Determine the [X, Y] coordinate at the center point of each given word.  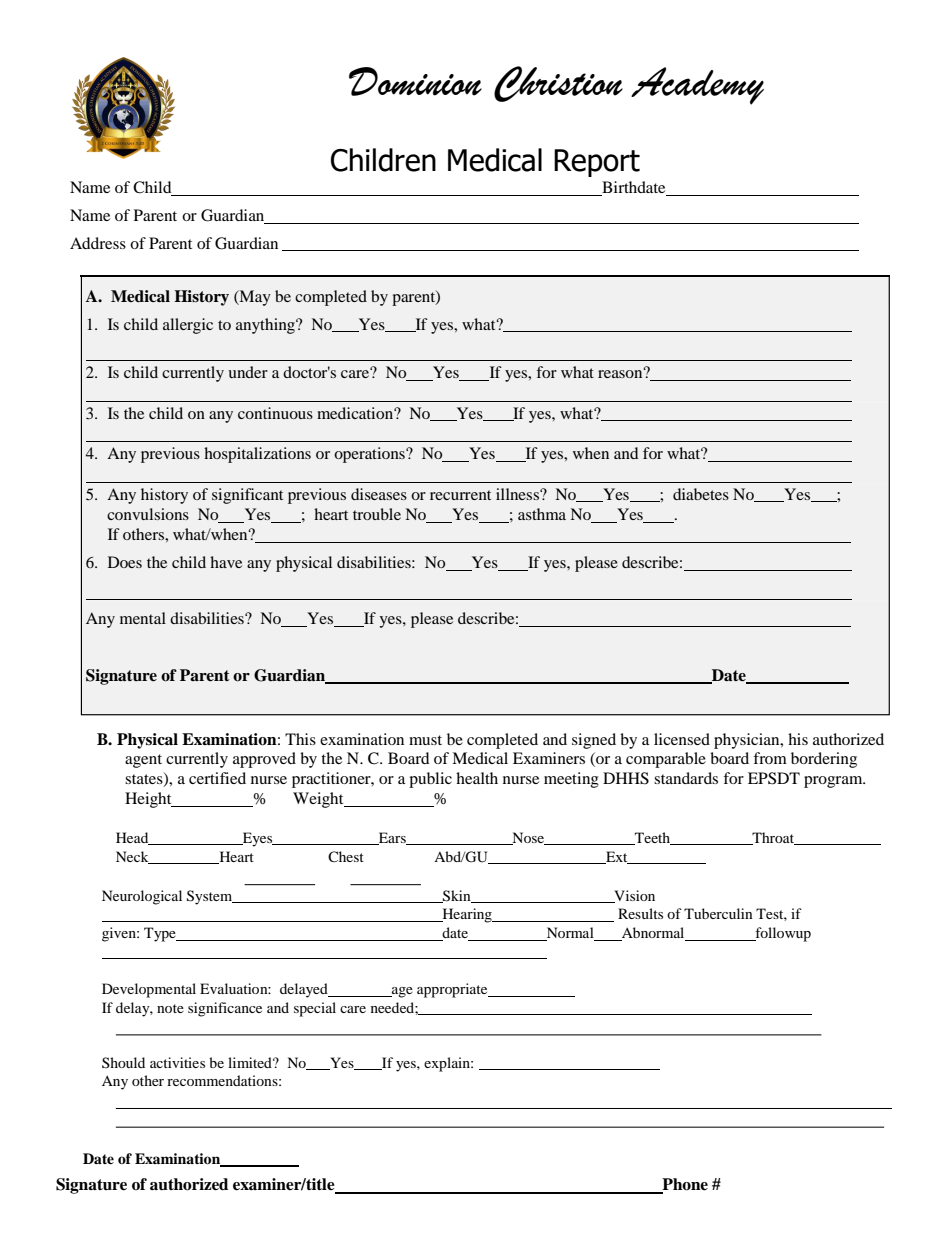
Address [98, 243]
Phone [684, 1185]
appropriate [453, 990]
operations [370, 455]
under [248, 372]
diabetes [701, 494]
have [226, 562]
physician [748, 741]
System [211, 897]
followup [782, 934]
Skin [457, 896]
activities [177, 1062]
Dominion [415, 81]
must [425, 740]
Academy [697, 86]
